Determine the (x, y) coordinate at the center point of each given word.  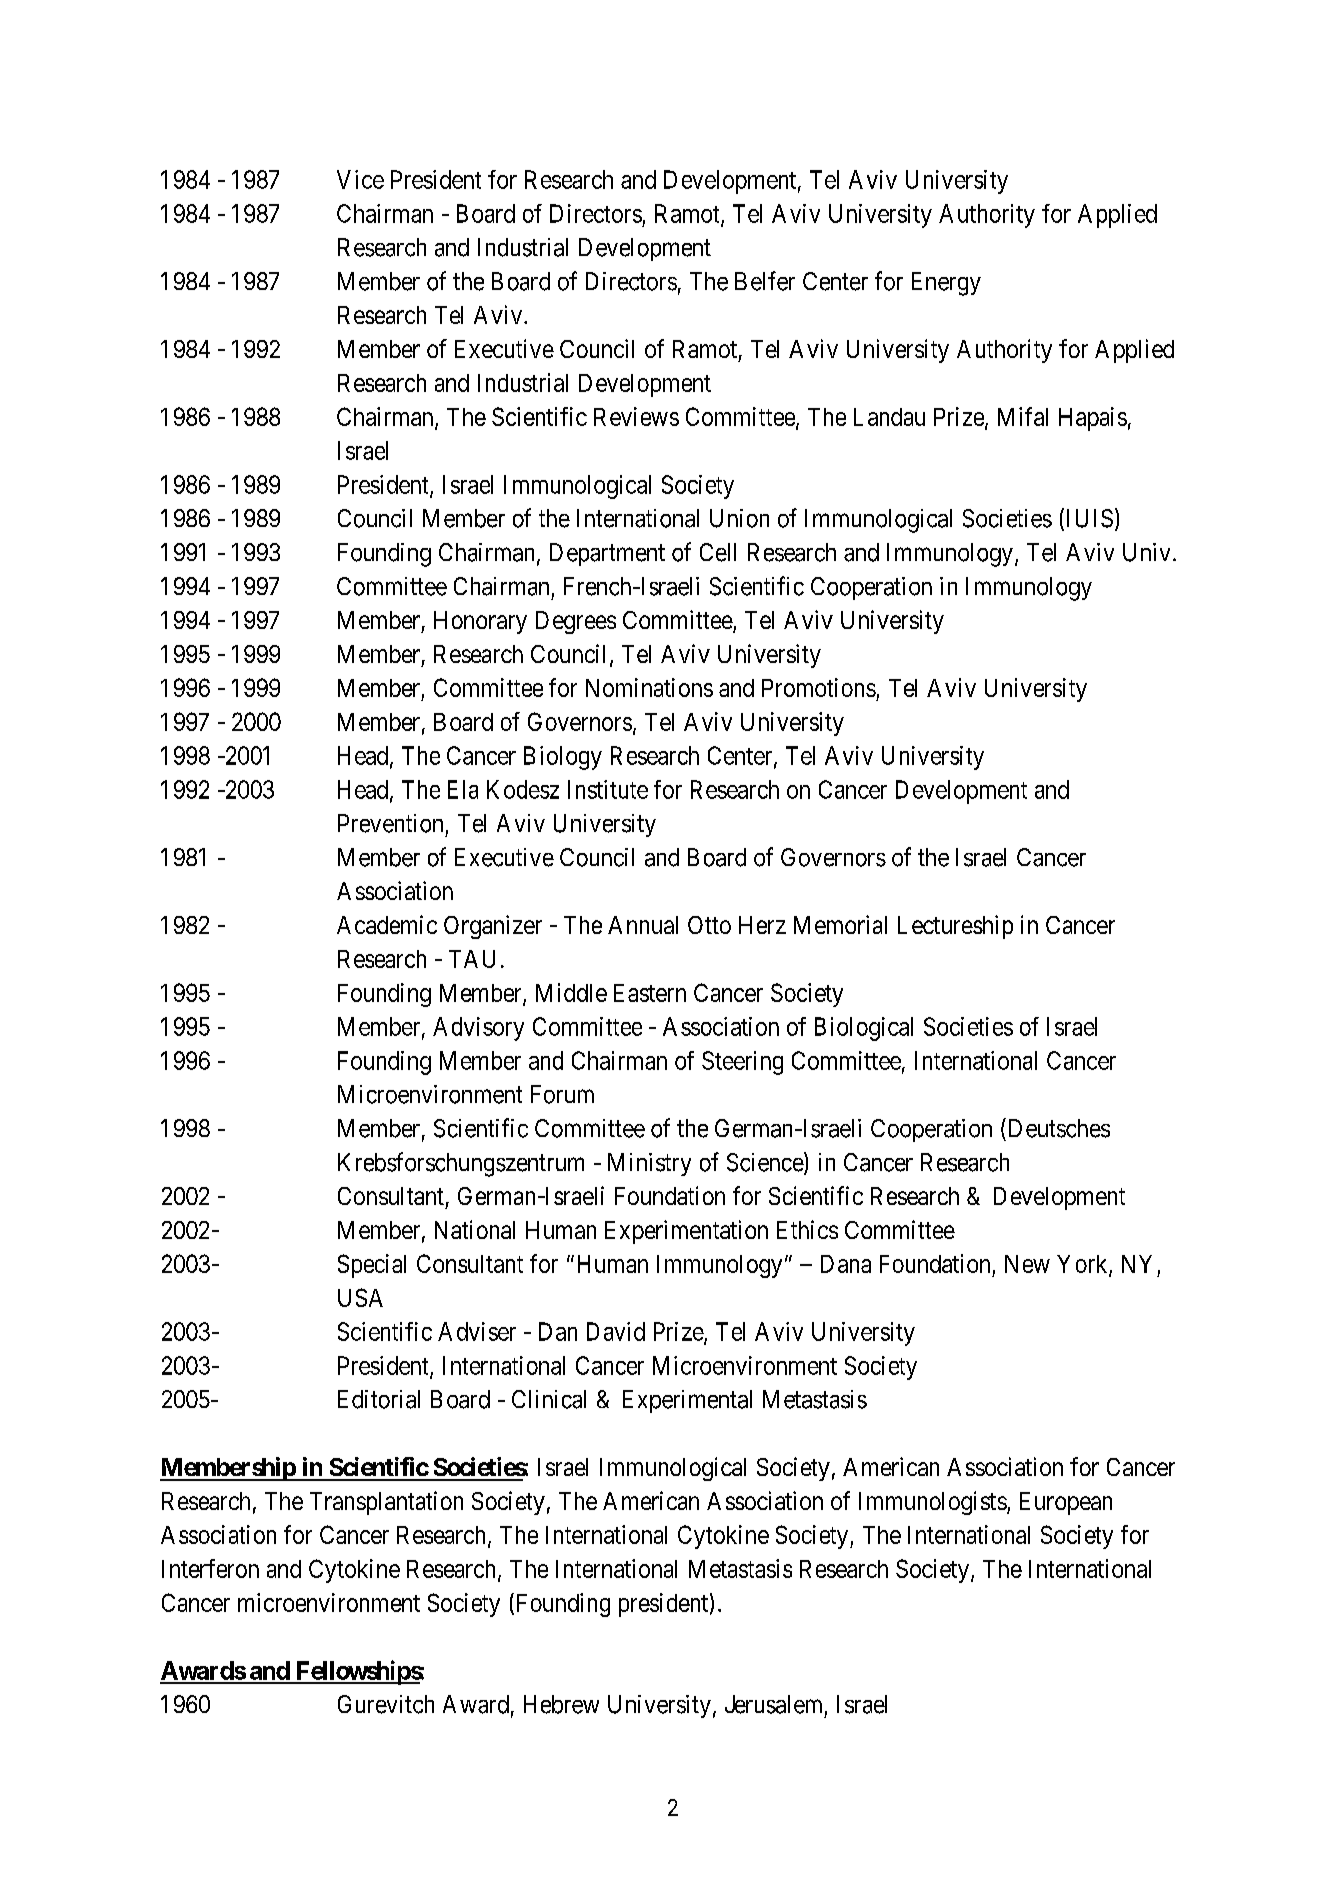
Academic (387, 924)
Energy (946, 284)
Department (607, 554)
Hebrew (561, 1704)
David (616, 1331)
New (1027, 1264)
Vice (360, 179)
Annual (643, 925)
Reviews (636, 416)
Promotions (819, 687)
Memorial (840, 924)
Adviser (477, 1331)
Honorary (480, 622)
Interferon (210, 1568)
